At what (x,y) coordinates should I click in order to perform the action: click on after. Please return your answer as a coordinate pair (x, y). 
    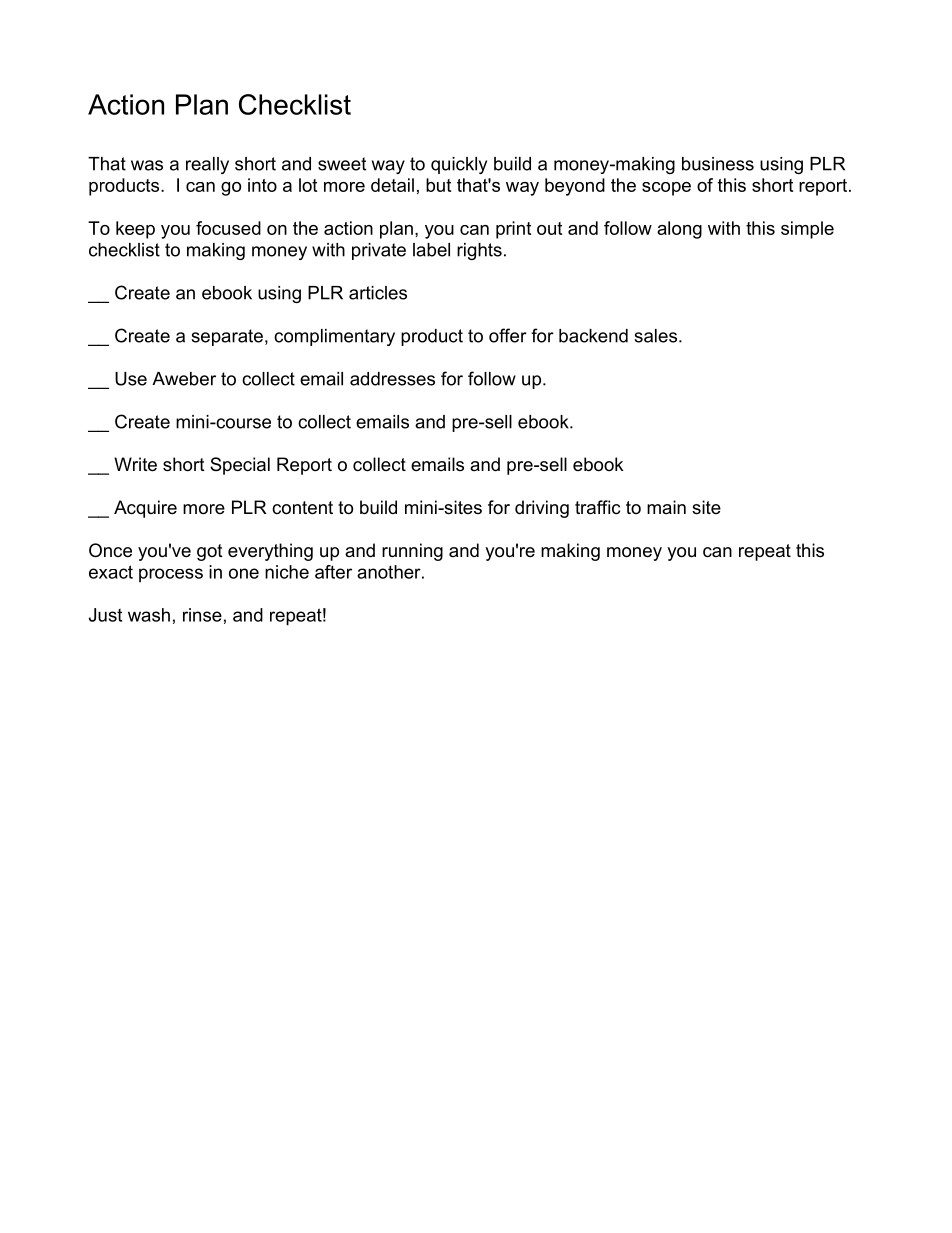
    Looking at the image, I should click on (333, 572).
